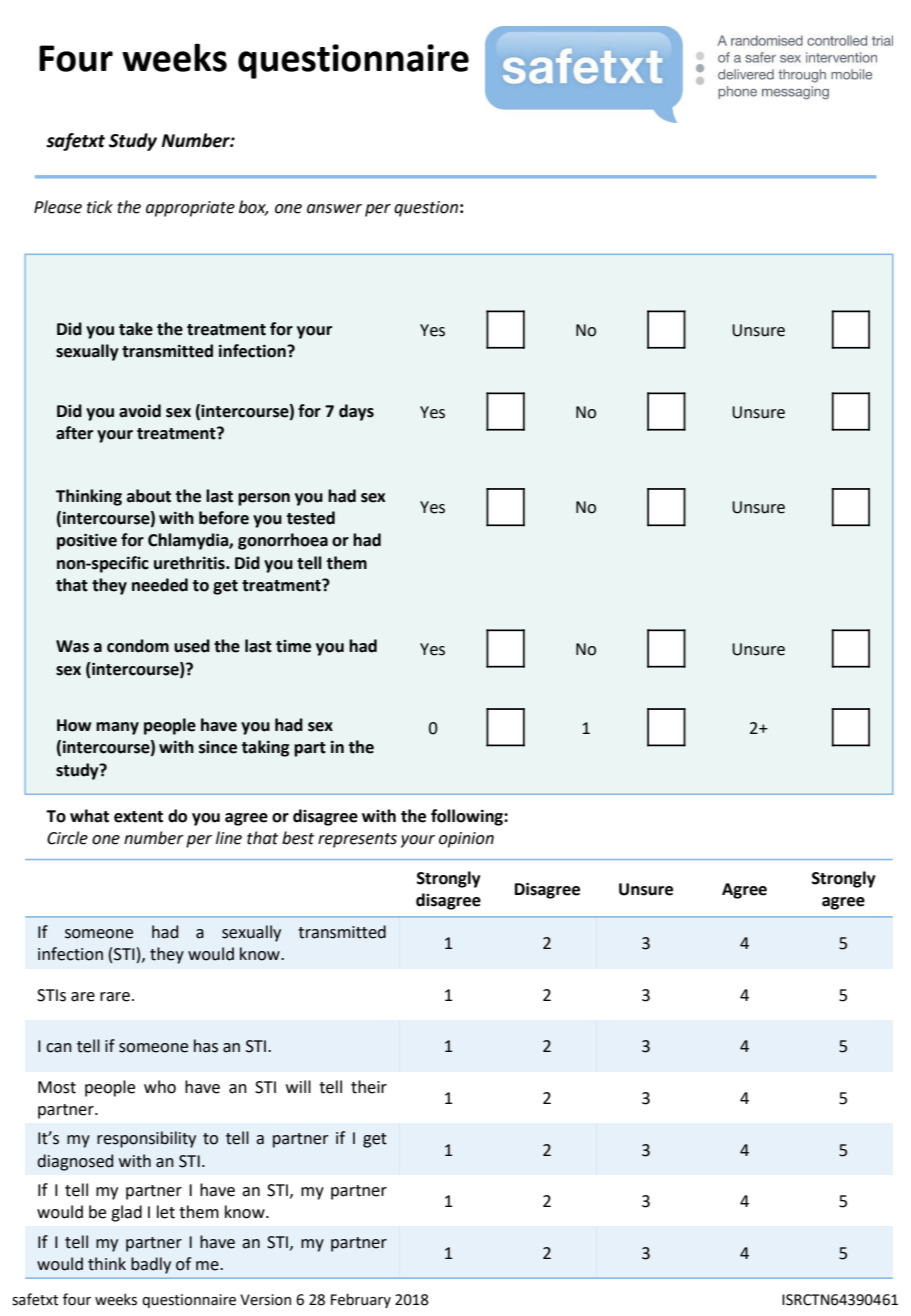 Image resolution: width=911 pixels, height=1316 pixels. What do you see at coordinates (334, 209) in the screenshot?
I see `answer` at bounding box center [334, 209].
